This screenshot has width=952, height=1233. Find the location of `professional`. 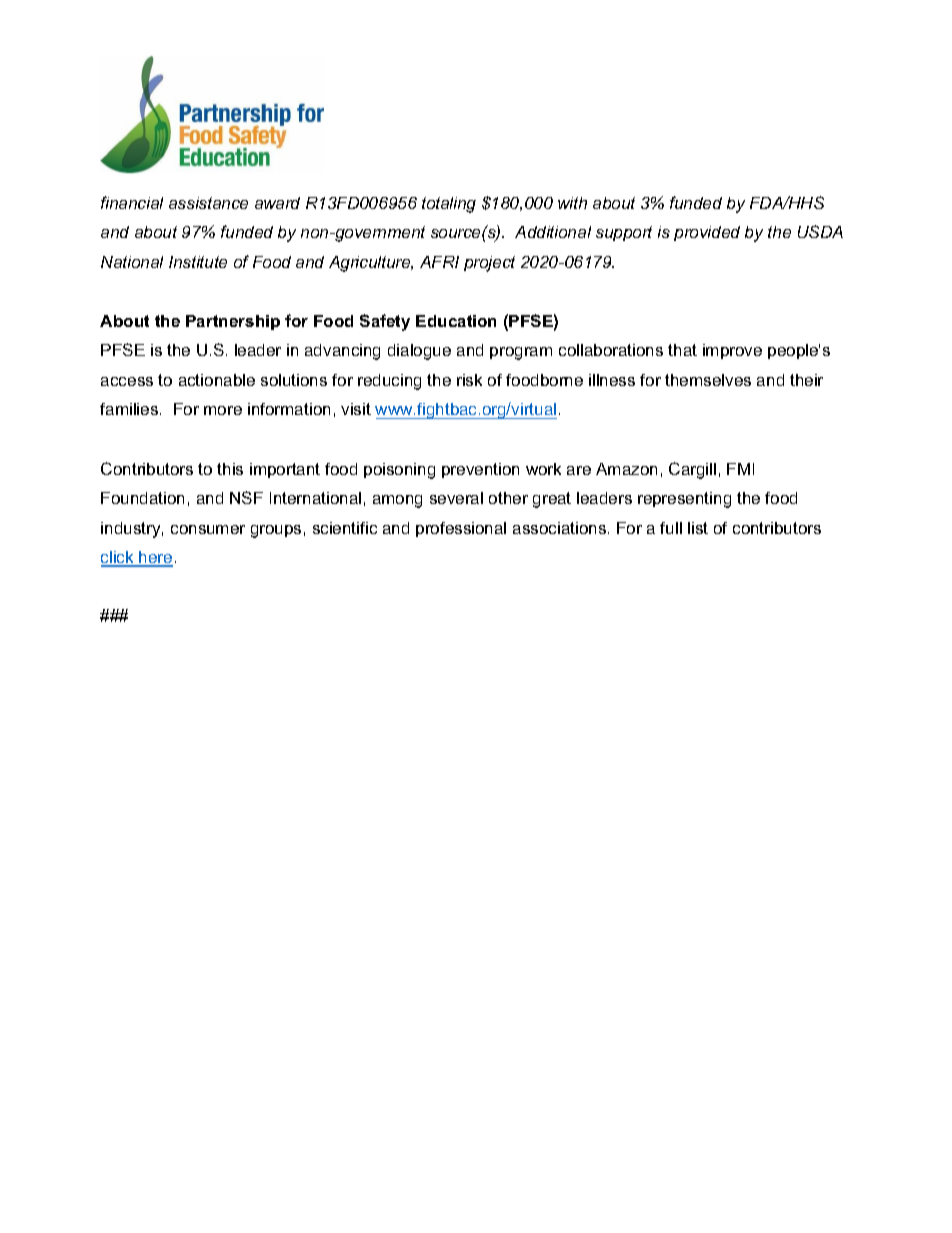

professional is located at coordinates (461, 529).
